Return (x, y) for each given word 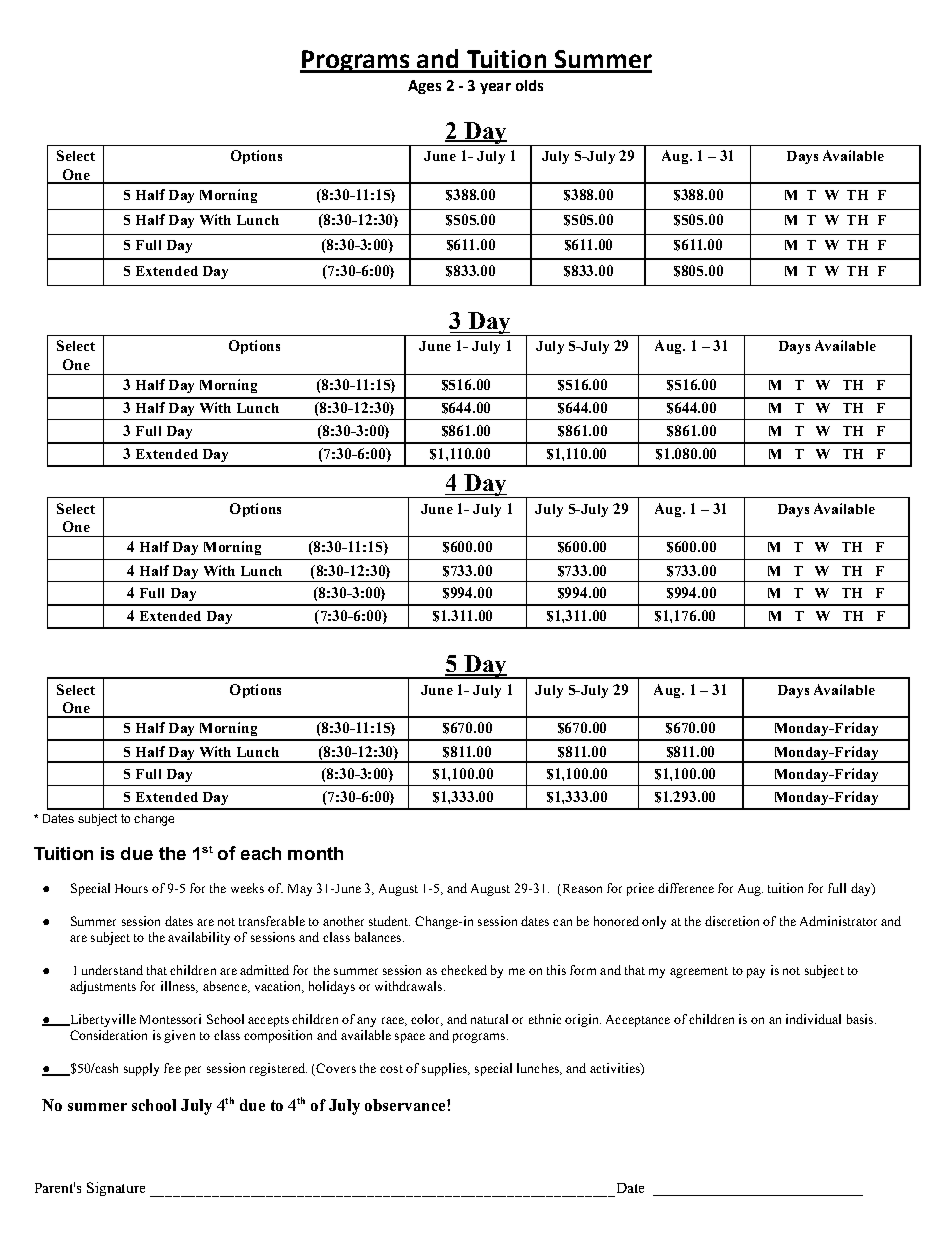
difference (686, 888)
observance (406, 1105)
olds (529, 85)
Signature (116, 1189)
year (495, 88)
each (261, 853)
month (315, 853)
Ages (424, 87)
